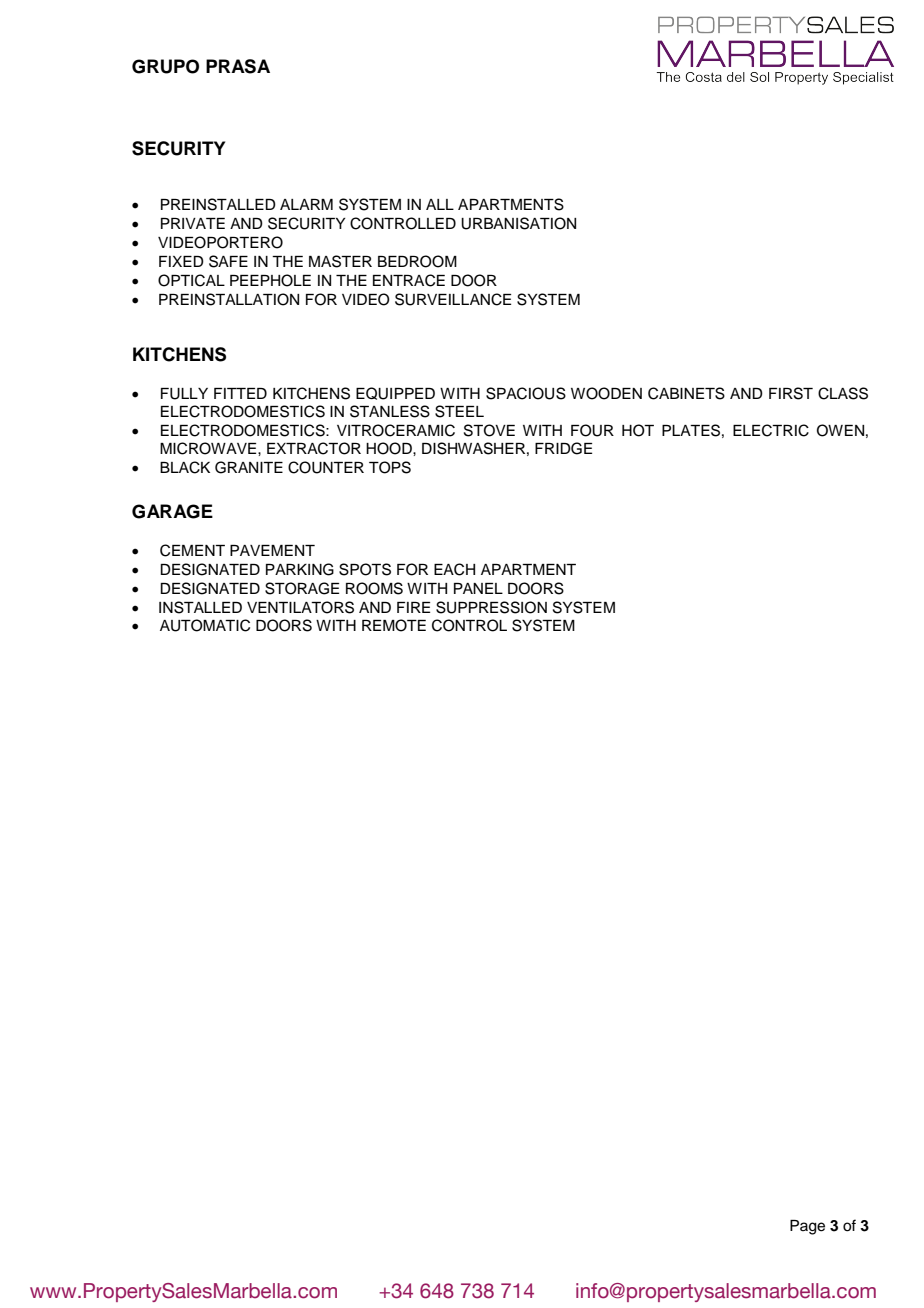 This screenshot has width=924, height=1308. I want to click on AUTOMATIC, so click(205, 625).
